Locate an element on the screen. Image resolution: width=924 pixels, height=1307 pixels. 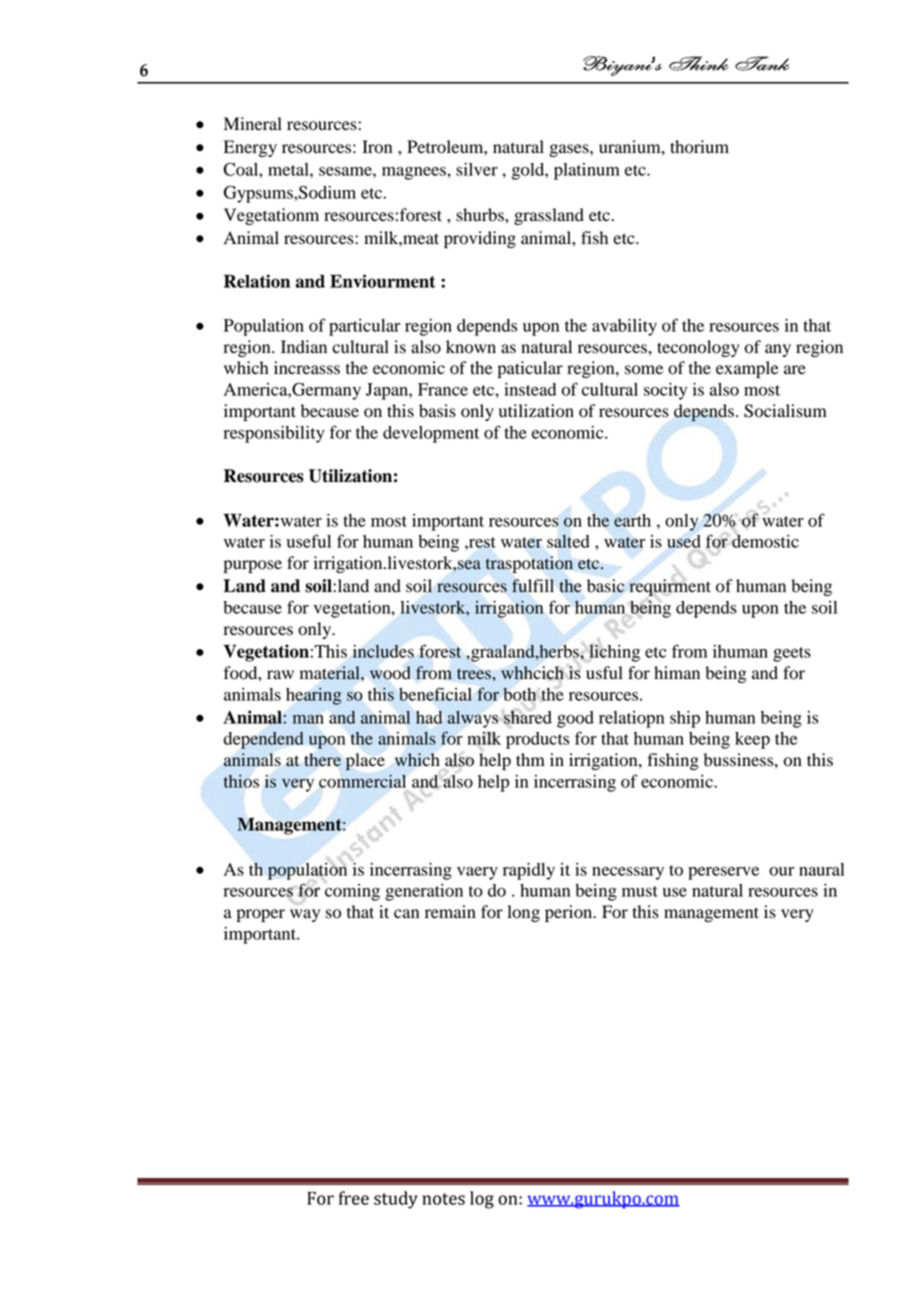
paticular is located at coordinates (530, 369).
